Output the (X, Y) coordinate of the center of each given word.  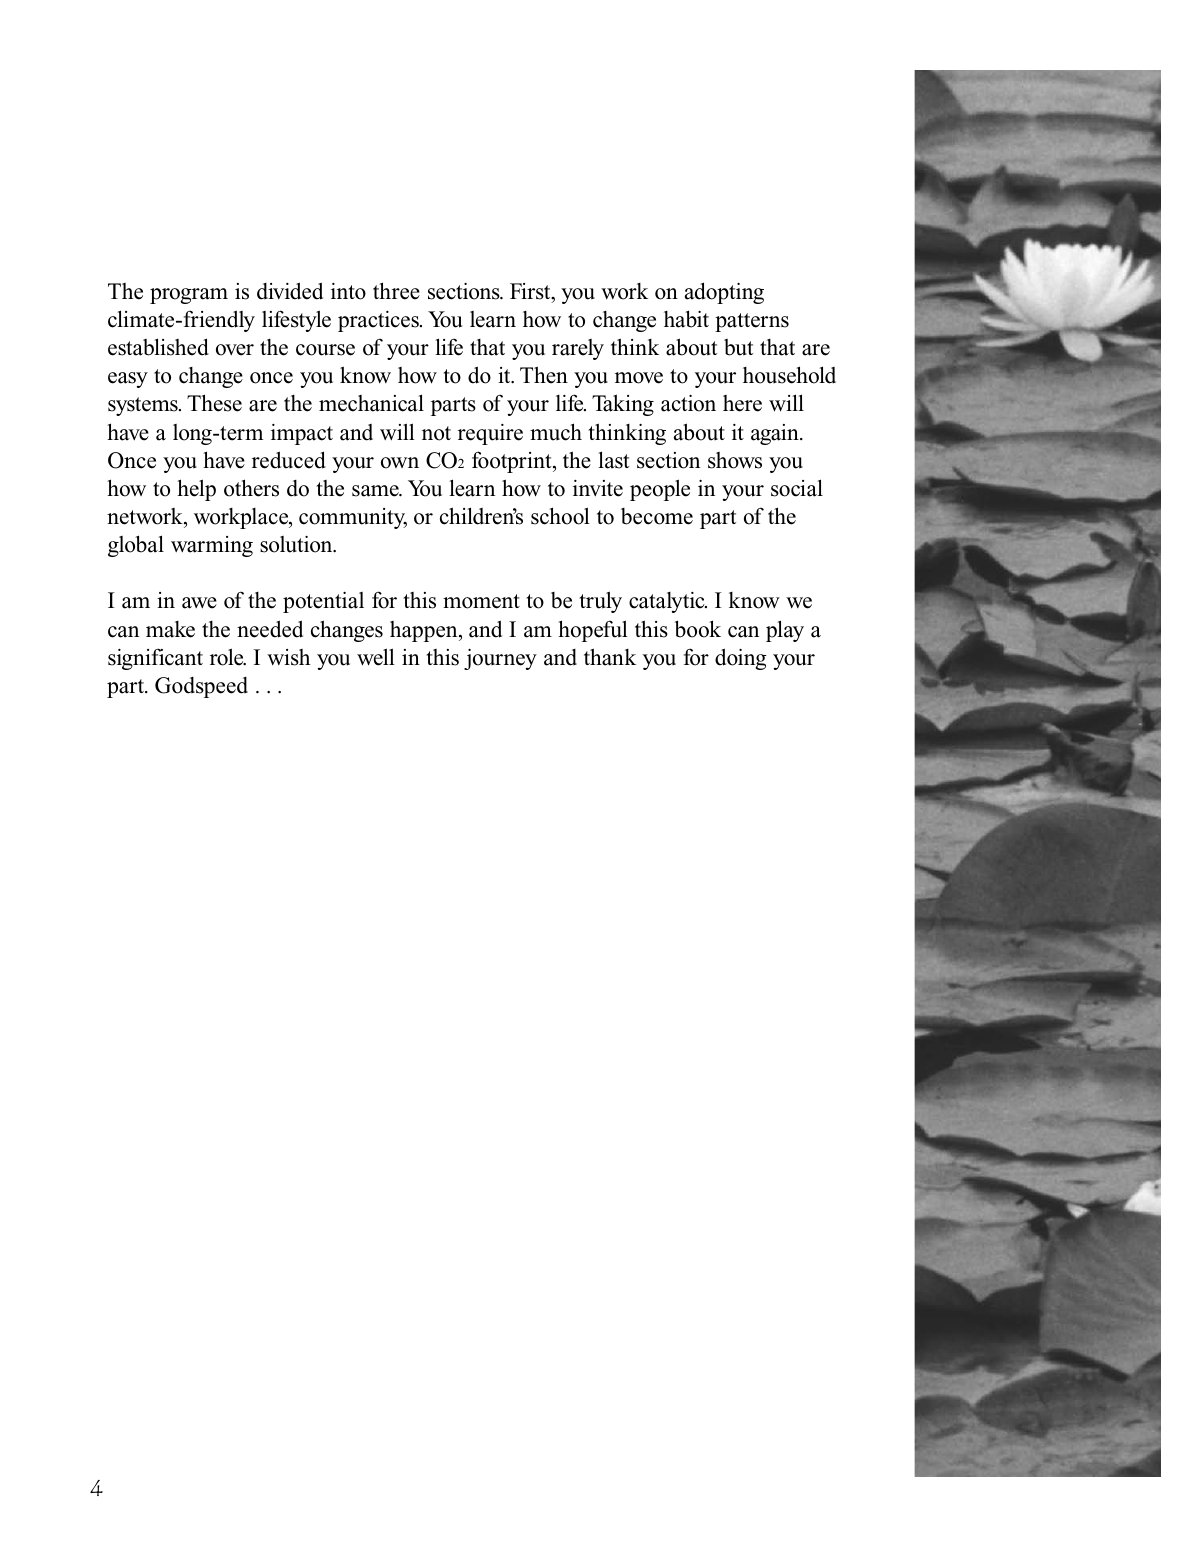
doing (741, 659)
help (196, 490)
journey (500, 659)
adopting (724, 293)
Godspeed (201, 687)
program (189, 296)
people (660, 490)
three (396, 291)
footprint (513, 462)
